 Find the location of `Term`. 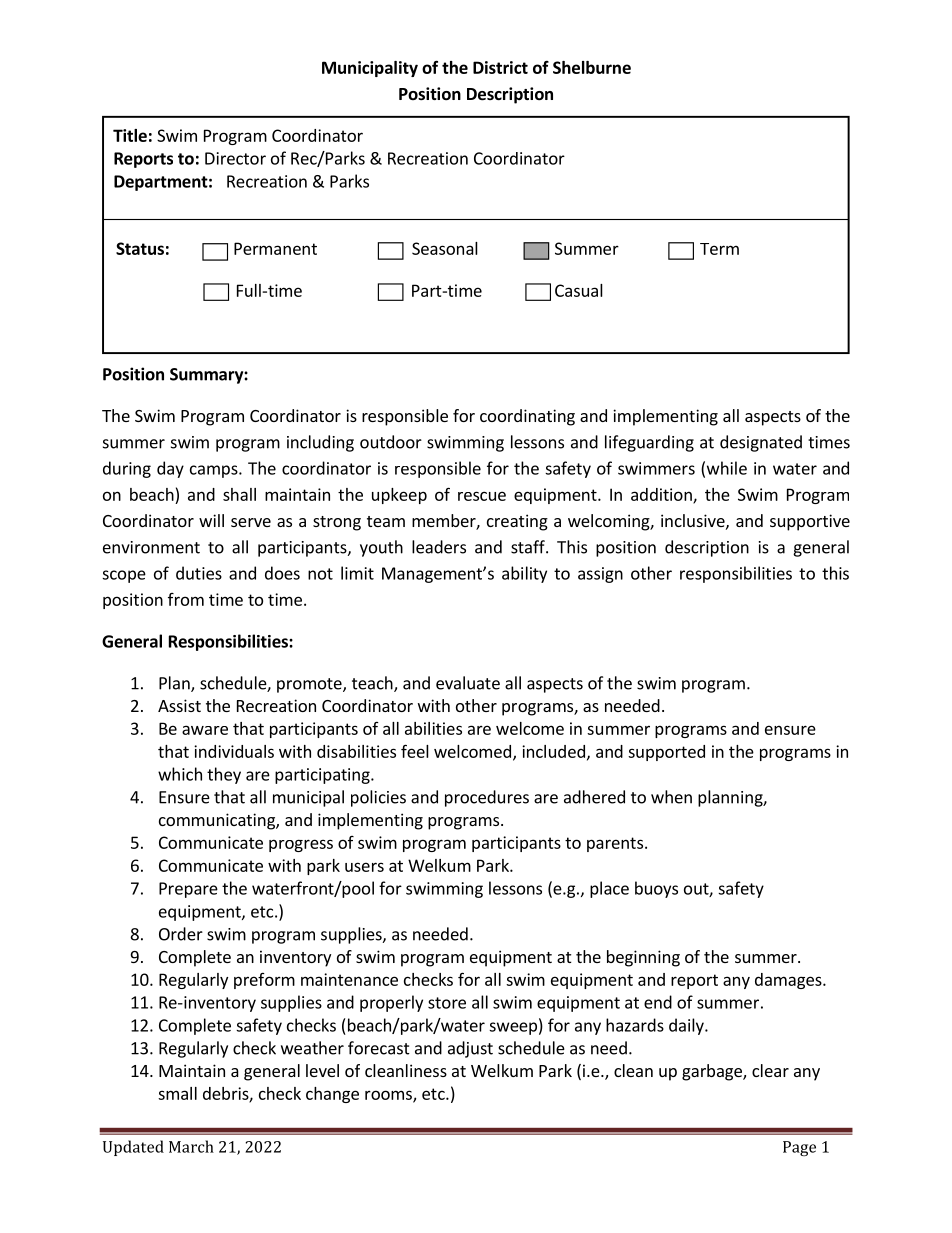

Term is located at coordinates (719, 249).
